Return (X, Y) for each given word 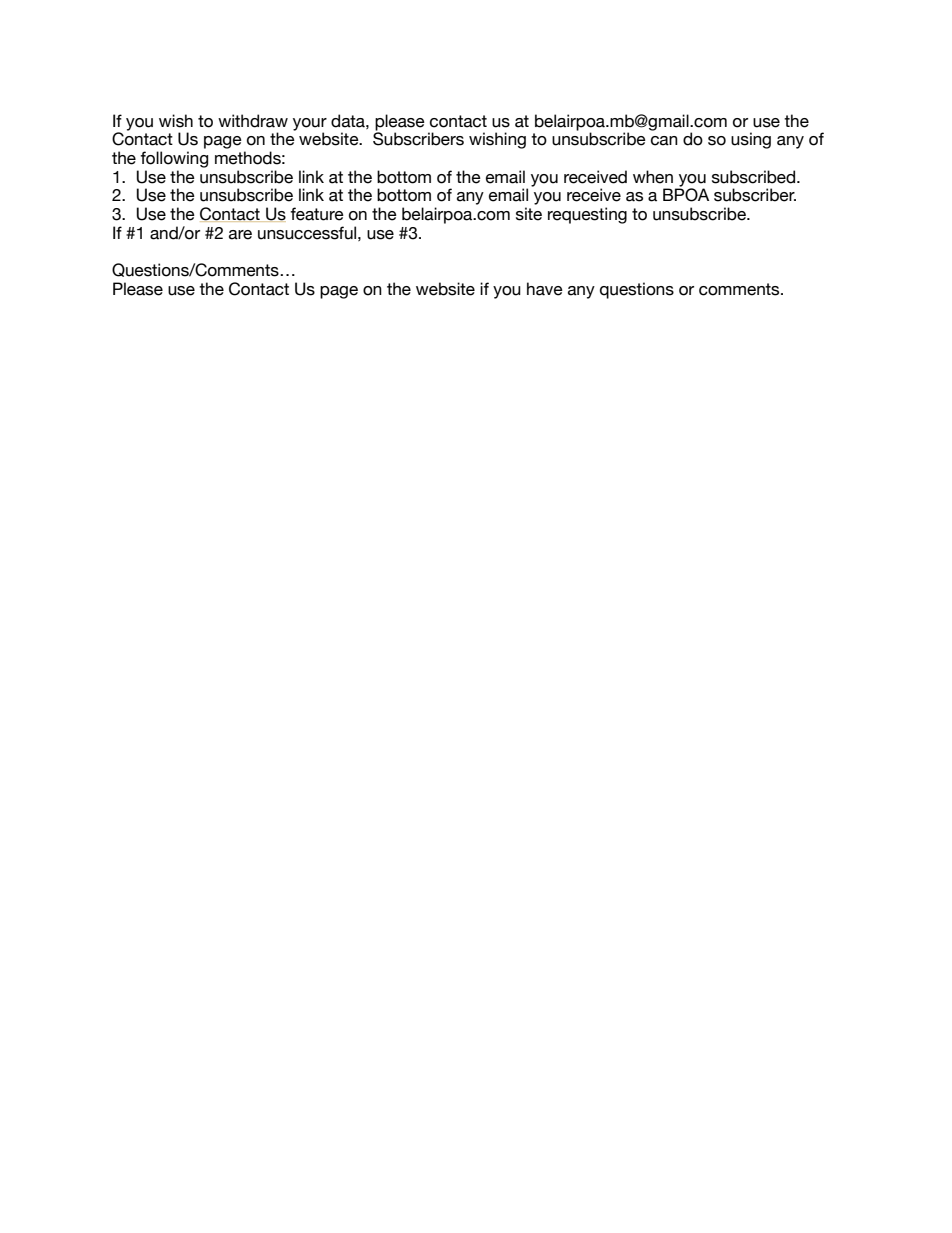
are (240, 235)
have (545, 289)
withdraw (253, 121)
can (664, 141)
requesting (587, 215)
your (310, 125)
